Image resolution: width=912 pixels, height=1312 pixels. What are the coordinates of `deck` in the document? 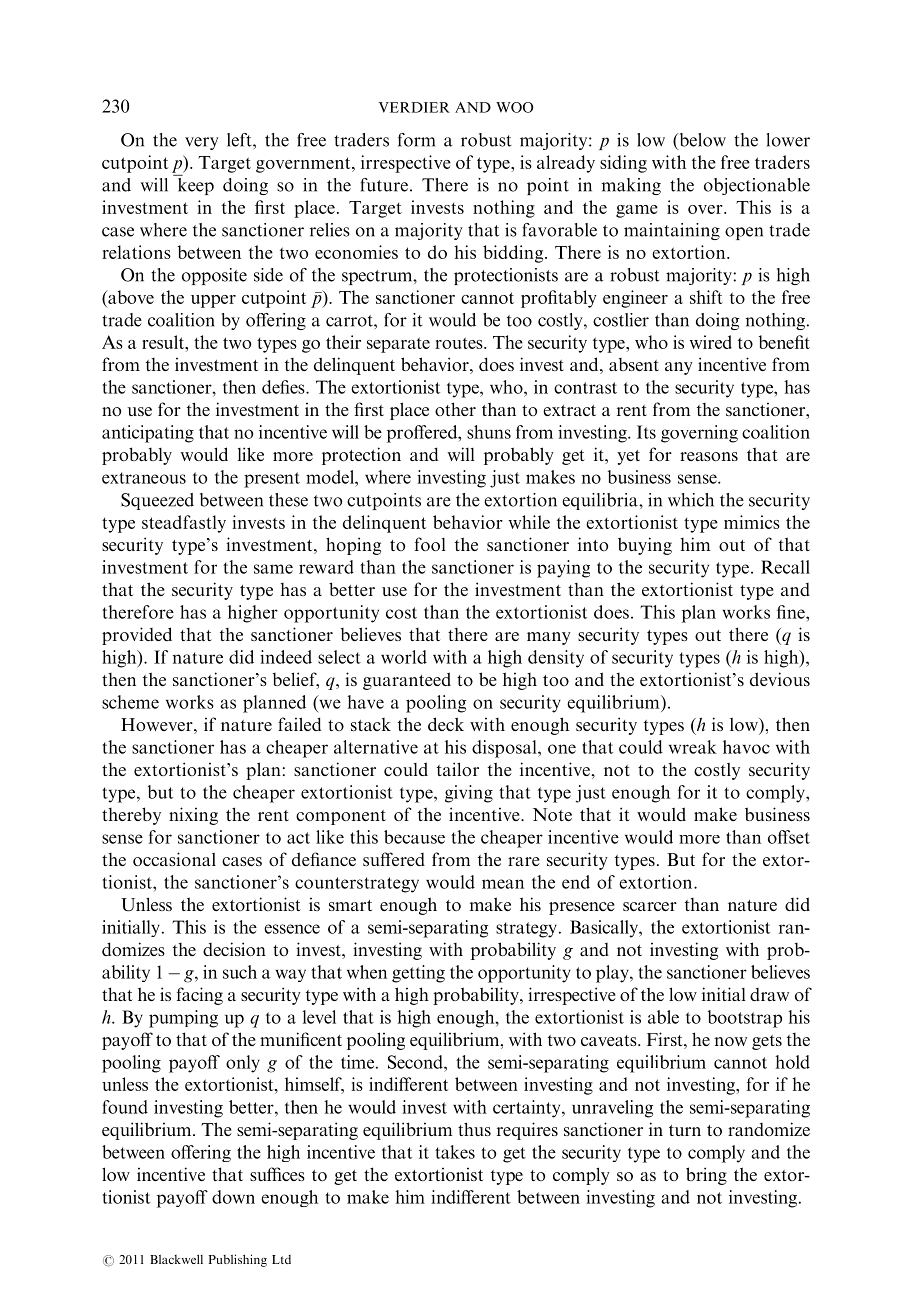 It's located at (446, 724).
